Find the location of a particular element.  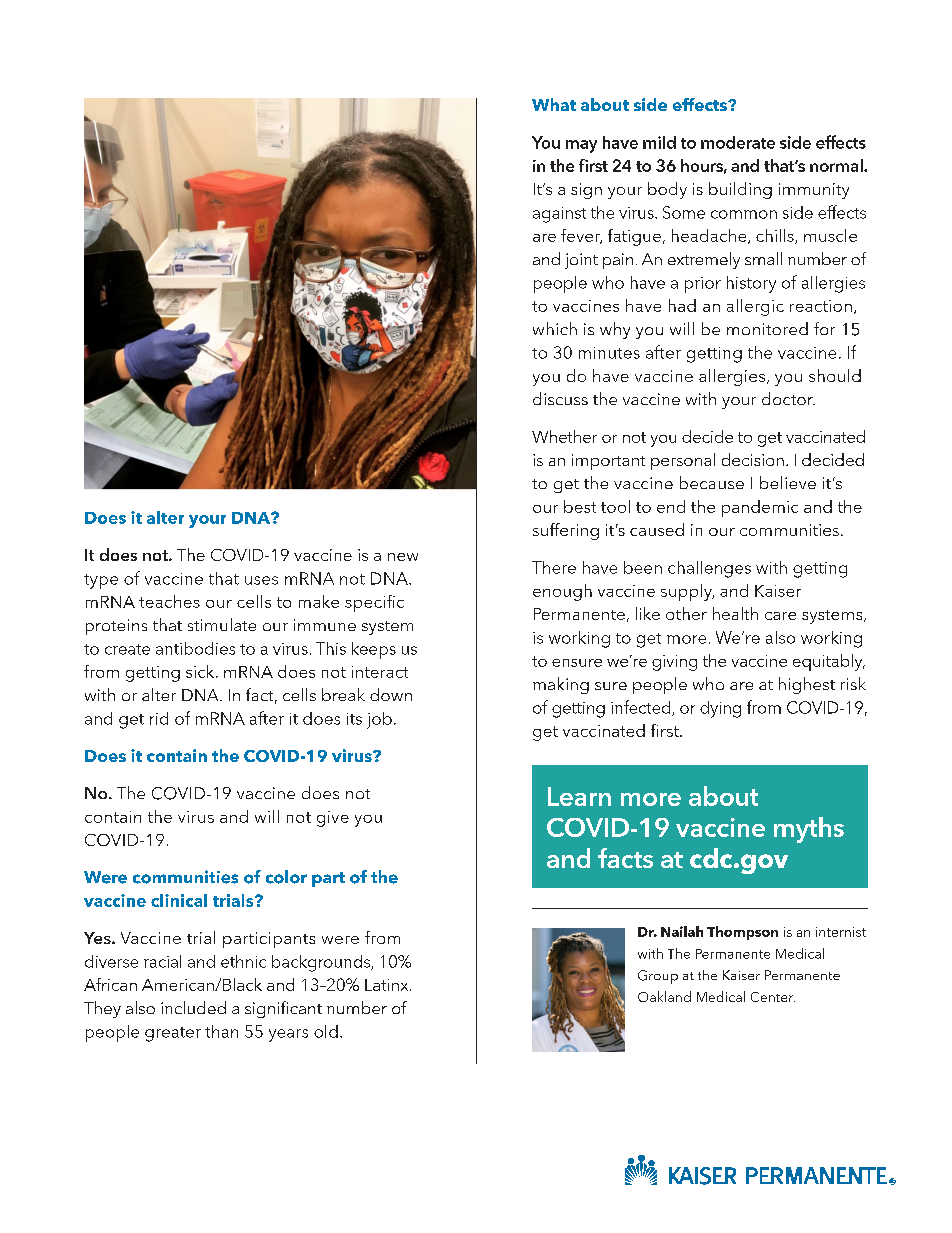

moderate is located at coordinates (738, 142).
